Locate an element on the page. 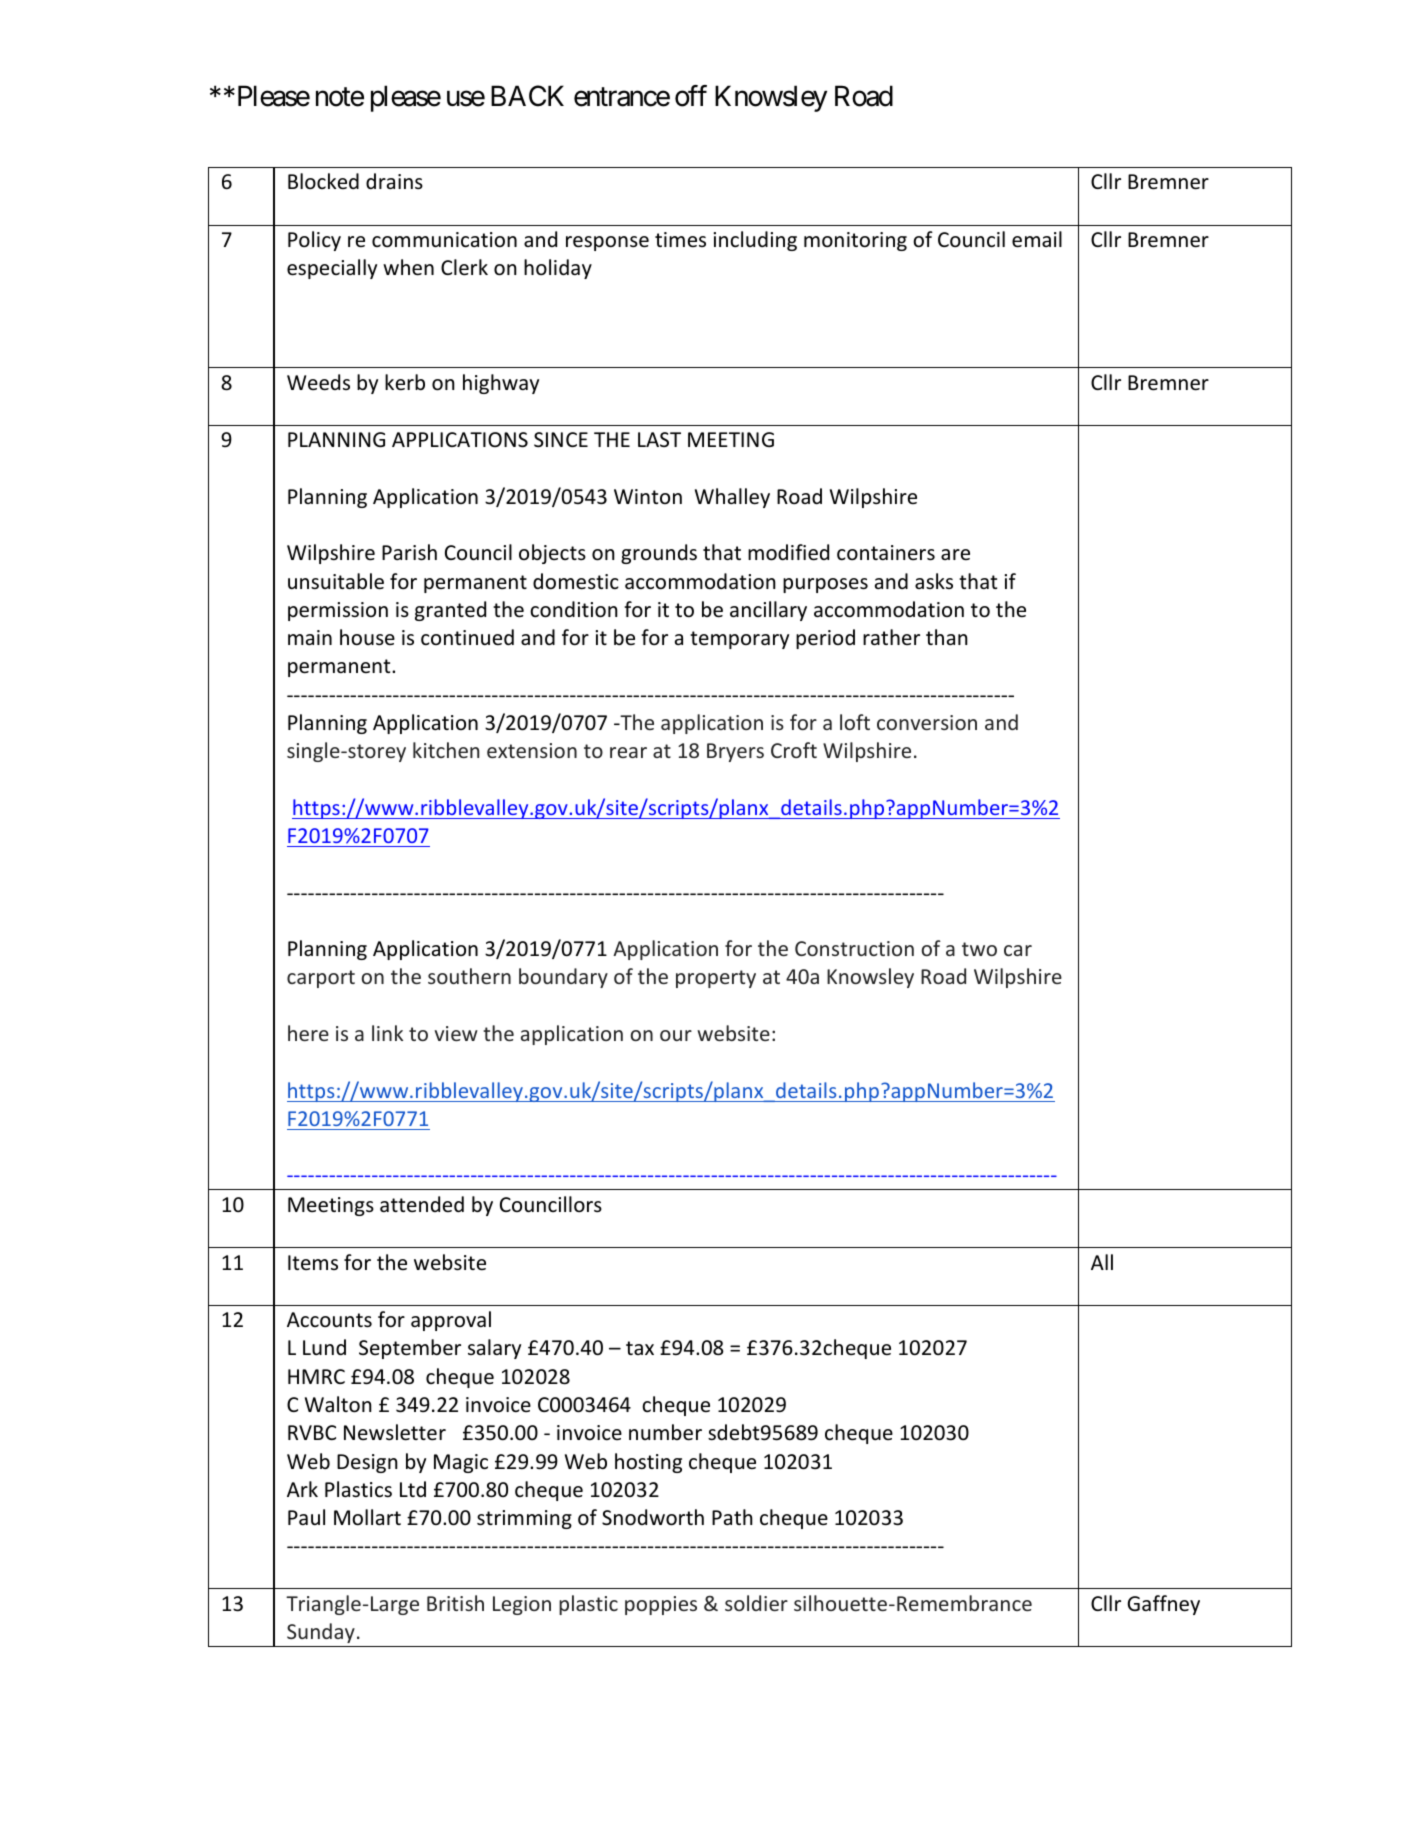 Image resolution: width=1417 pixels, height=1834 pixels. email is located at coordinates (1037, 239).
